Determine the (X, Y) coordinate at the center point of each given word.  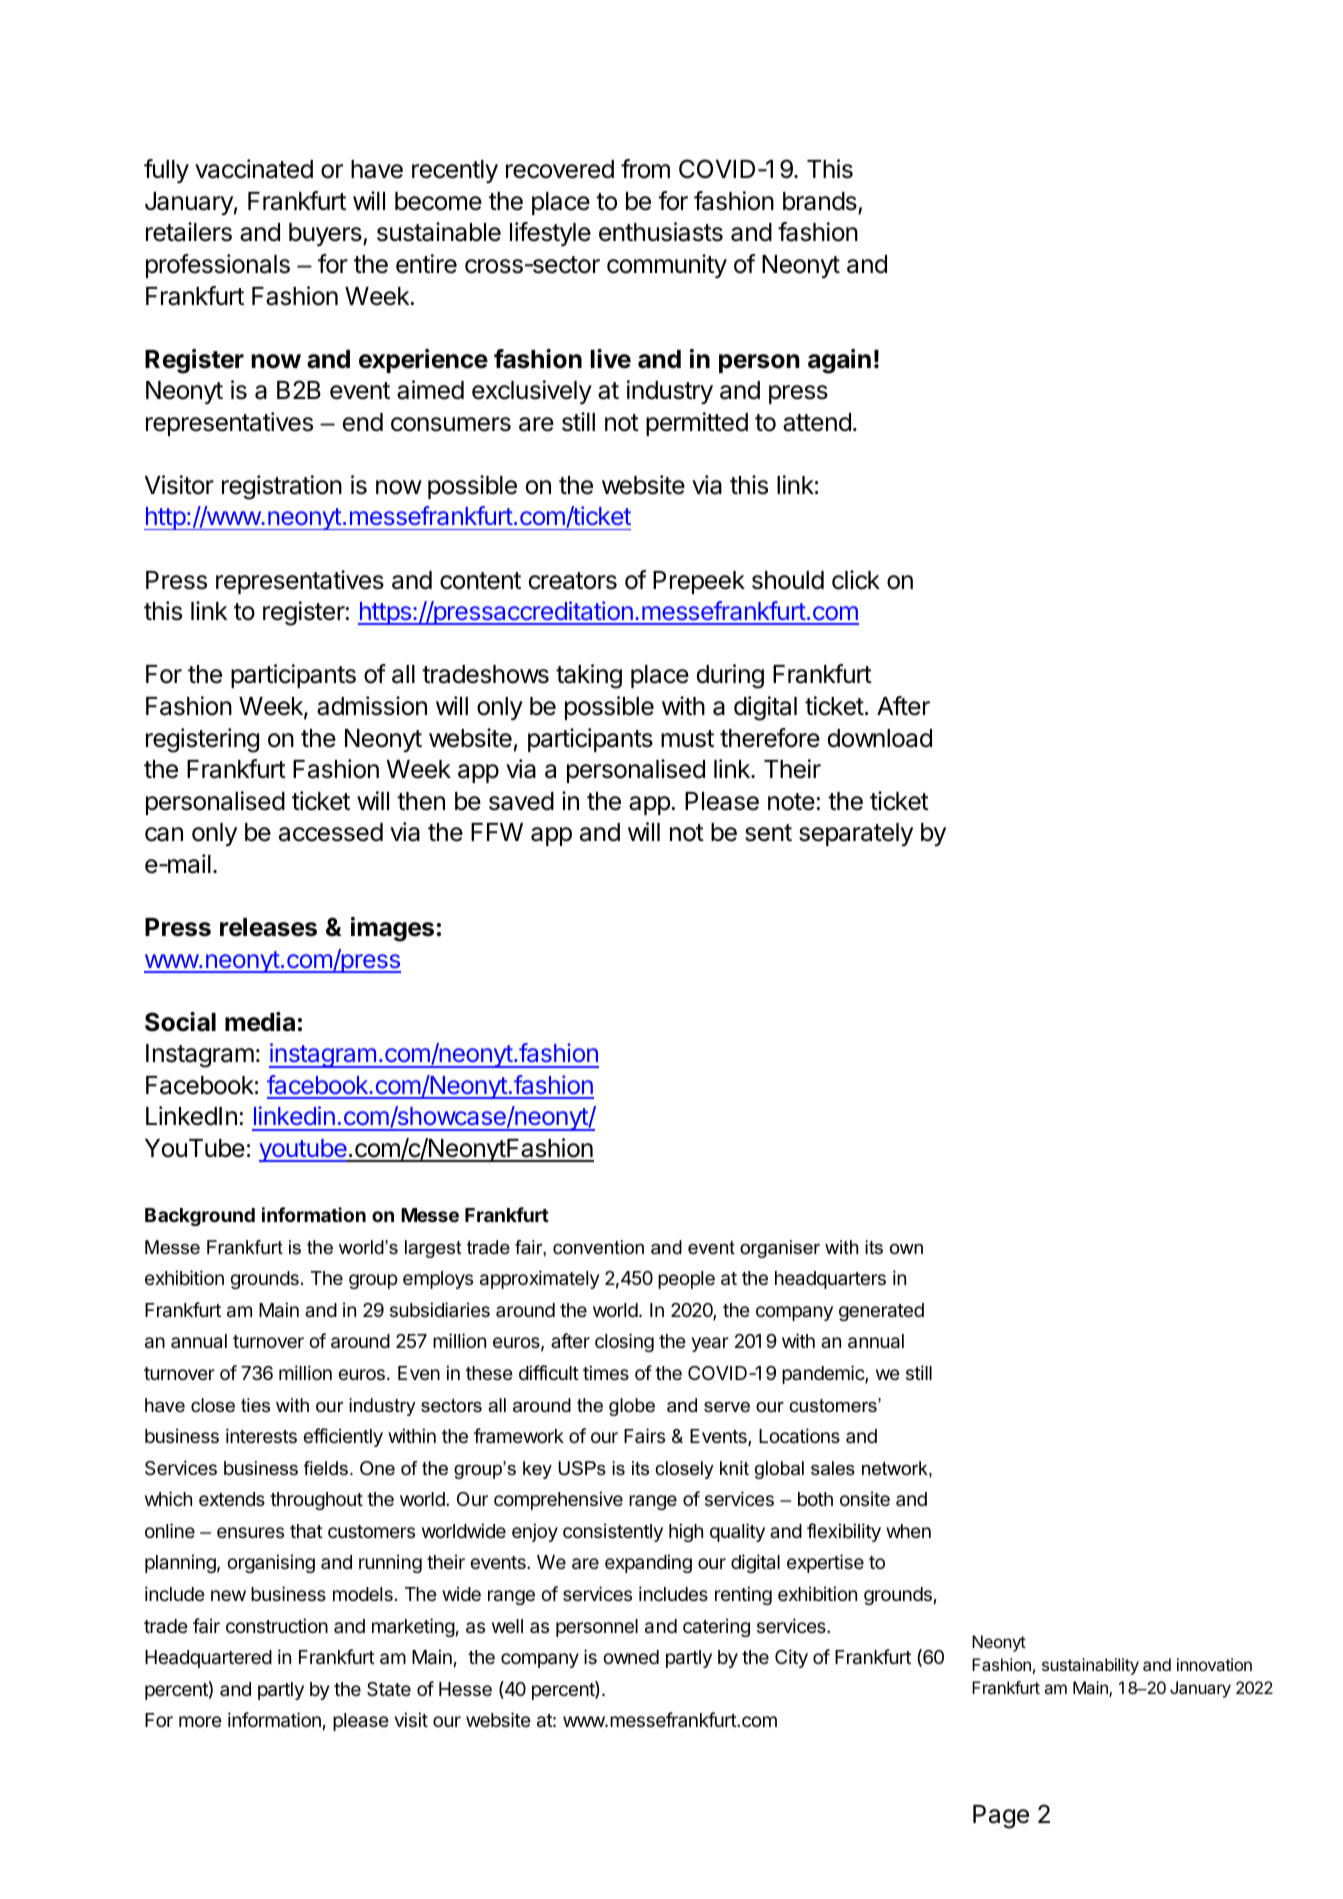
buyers (326, 234)
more (200, 1721)
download (880, 738)
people (686, 1280)
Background (200, 1217)
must (687, 739)
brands (820, 201)
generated (881, 1312)
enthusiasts (661, 232)
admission (372, 706)
